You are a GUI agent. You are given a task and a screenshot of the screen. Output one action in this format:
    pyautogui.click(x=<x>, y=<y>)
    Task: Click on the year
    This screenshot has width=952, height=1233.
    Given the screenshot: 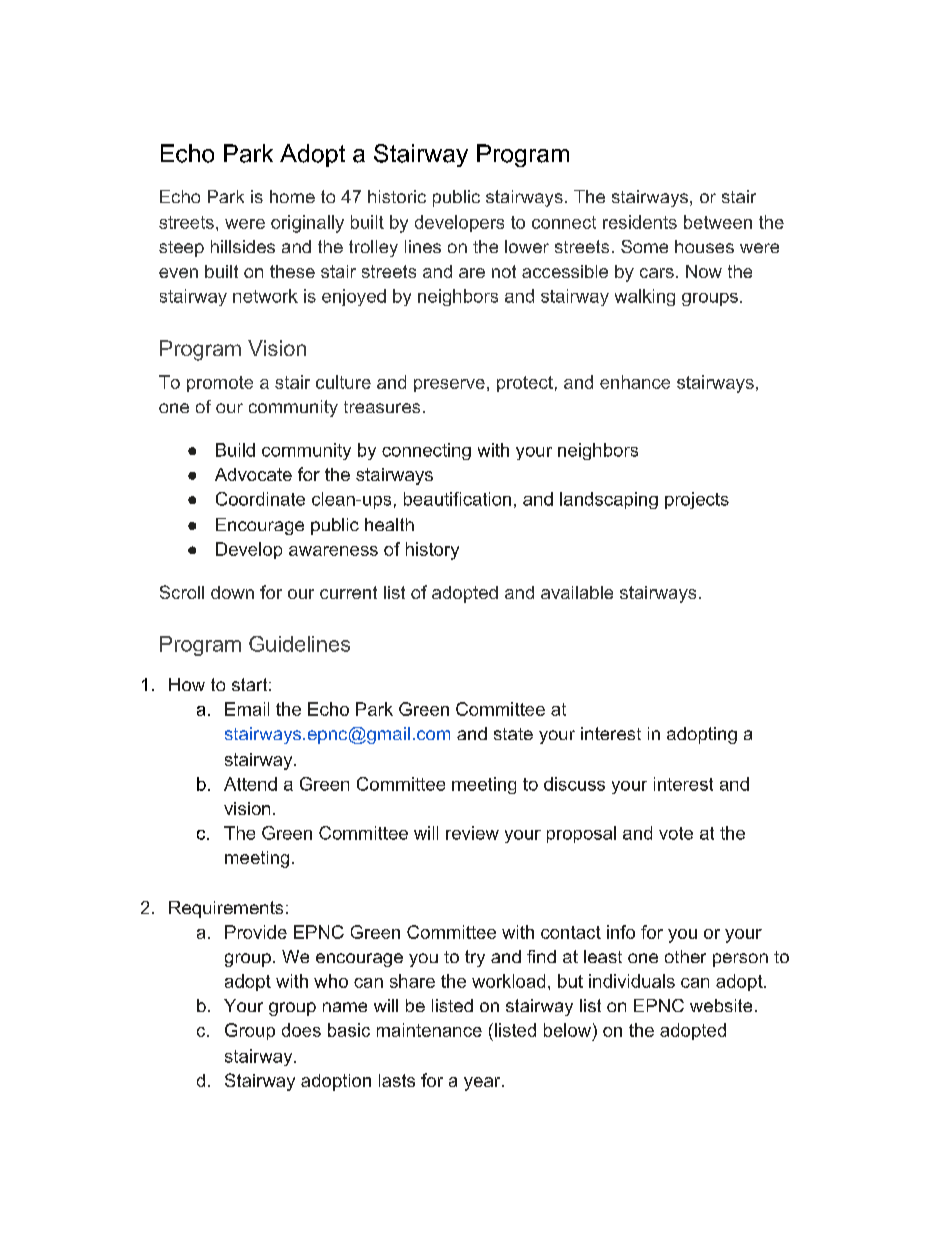 What is the action you would take?
    pyautogui.click(x=483, y=1084)
